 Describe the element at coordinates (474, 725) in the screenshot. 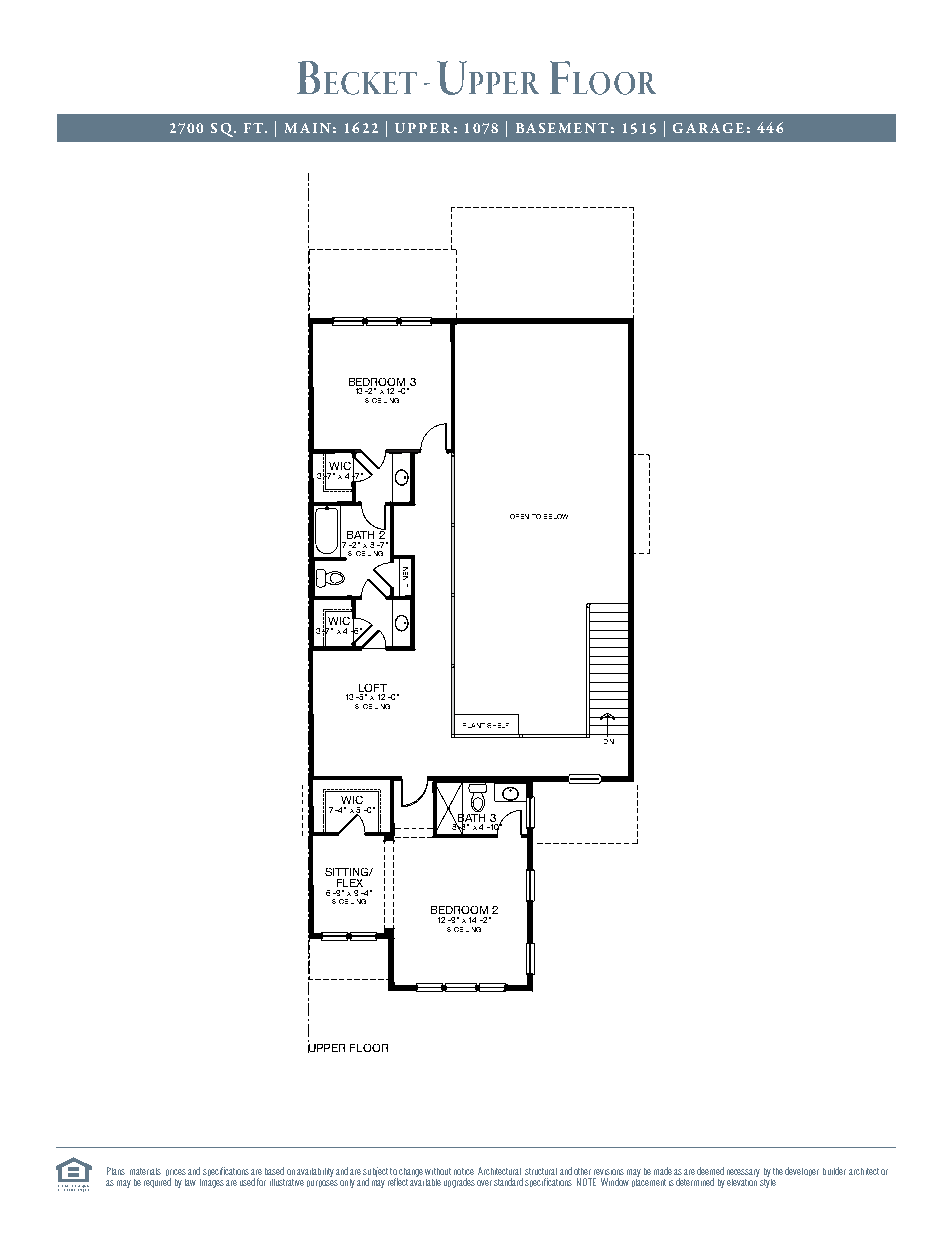

I see `PLANT` at that location.
